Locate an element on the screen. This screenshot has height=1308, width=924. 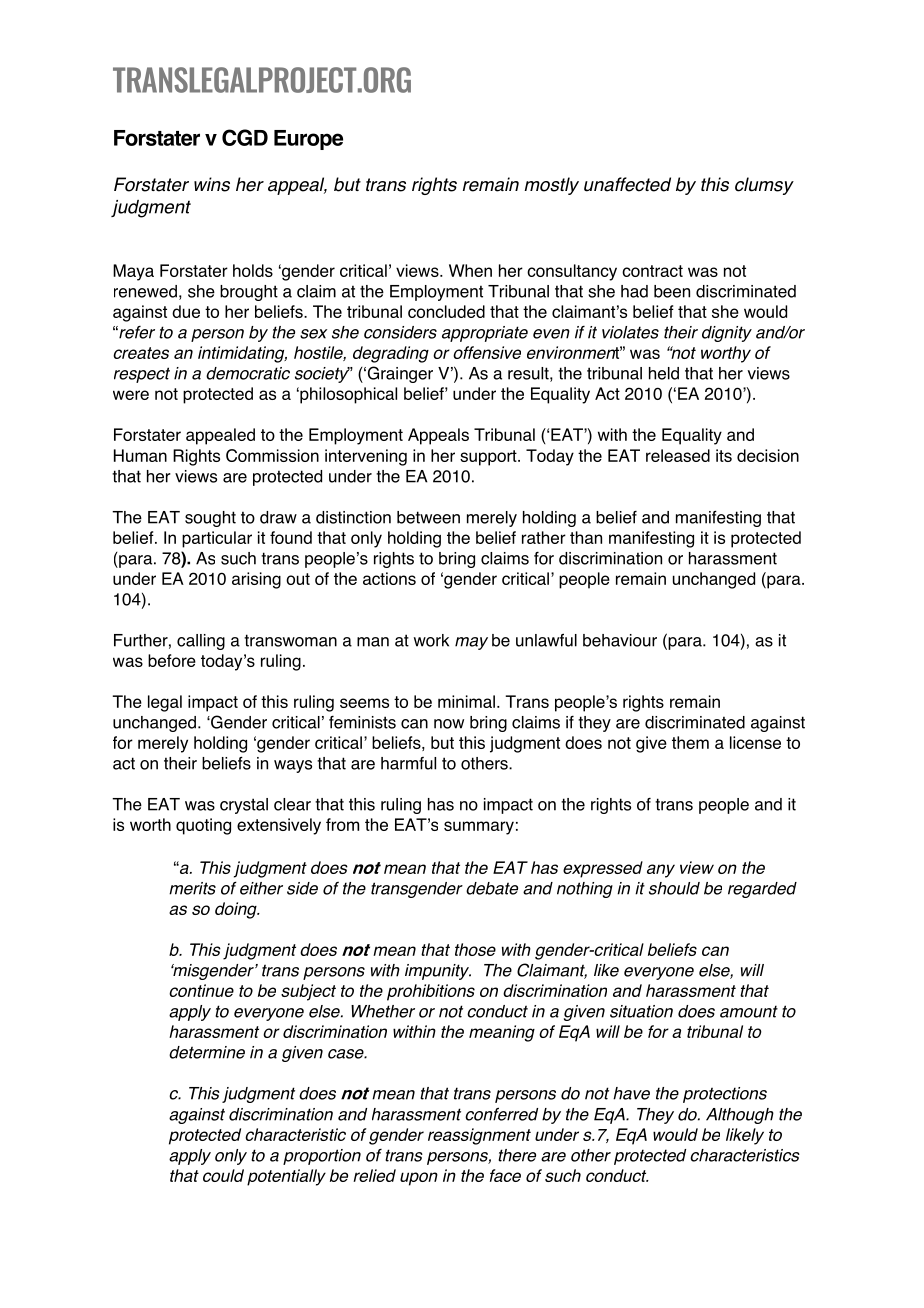
summary is located at coordinates (479, 828).
